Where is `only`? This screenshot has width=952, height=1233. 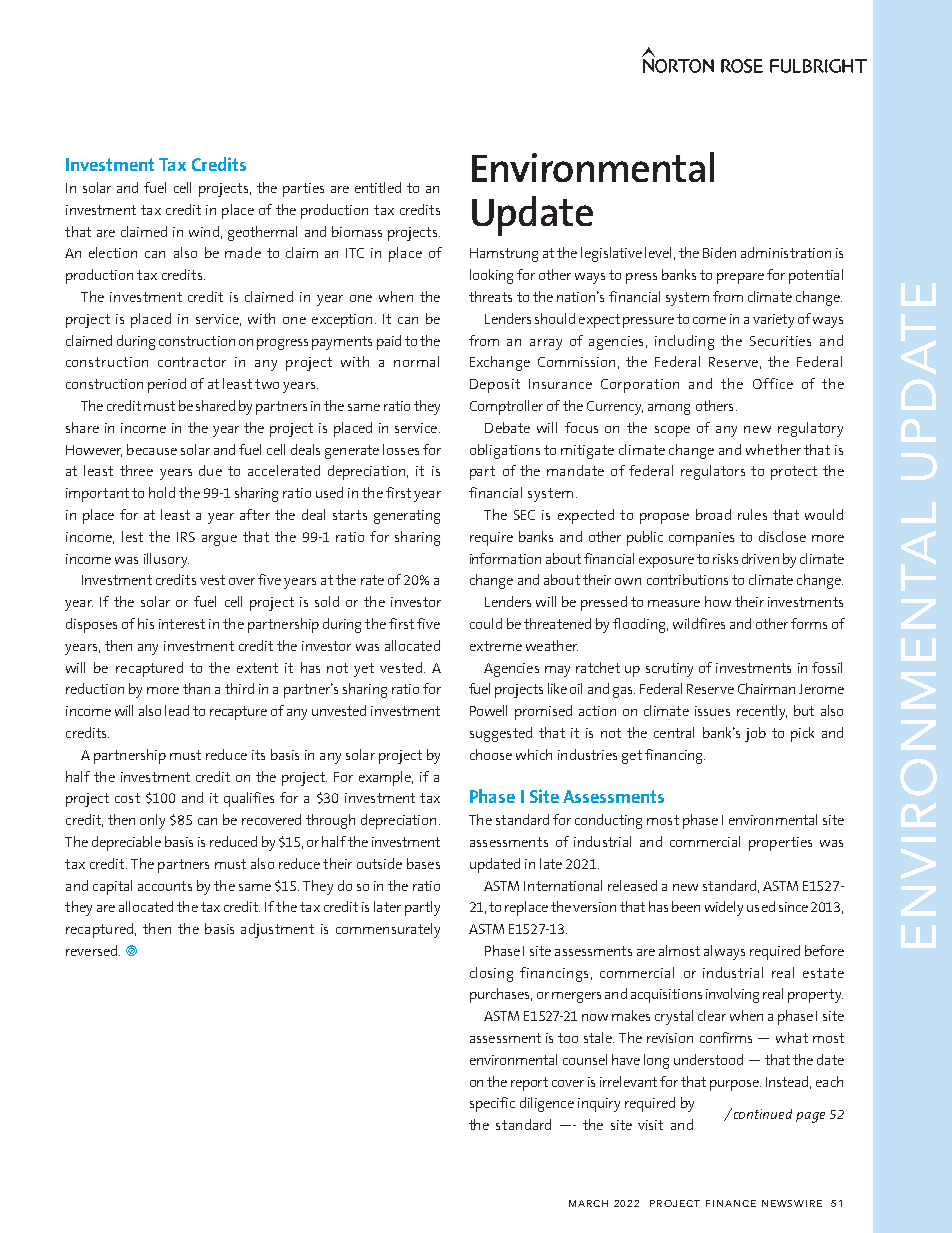 only is located at coordinates (152, 821).
